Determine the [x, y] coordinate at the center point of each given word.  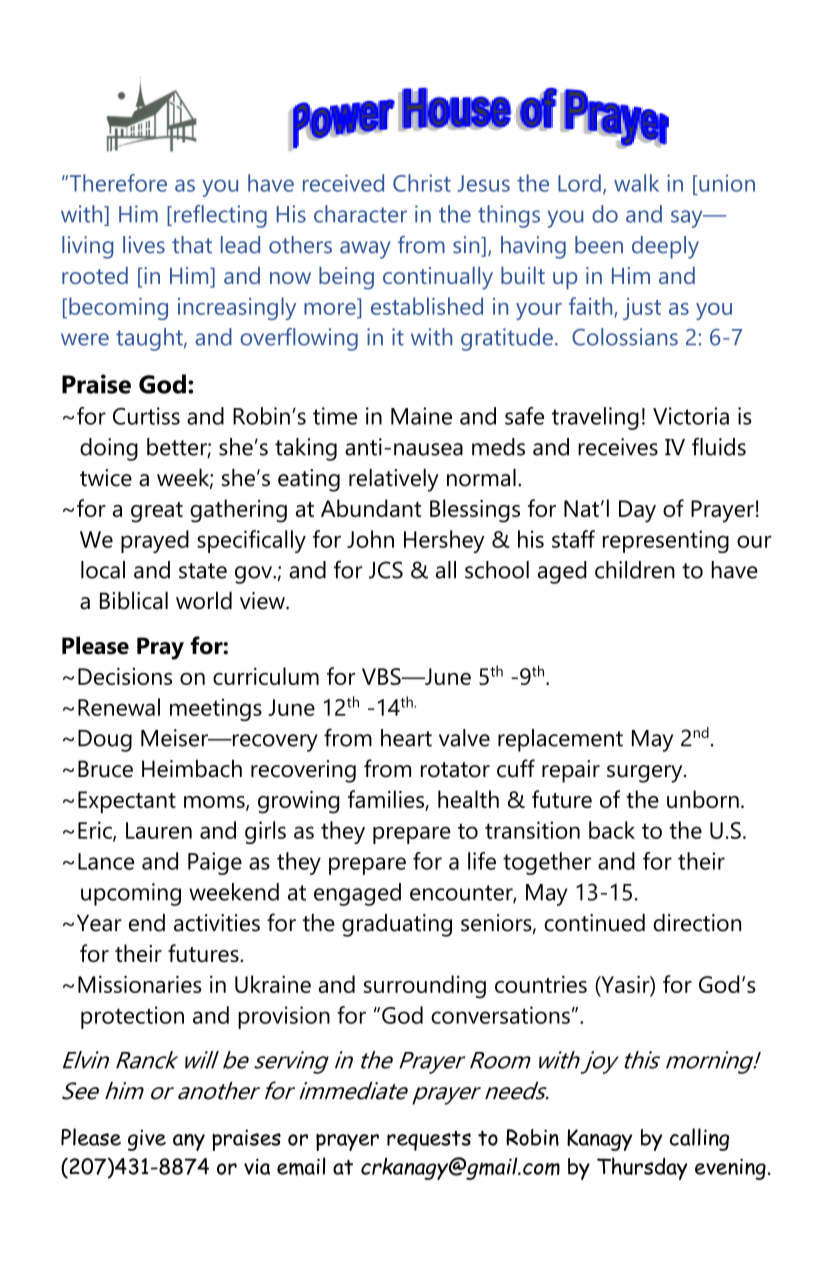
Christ [422, 183]
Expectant [127, 802]
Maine [421, 416]
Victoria [691, 416]
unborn [703, 799]
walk [636, 183]
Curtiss [146, 416]
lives [144, 245]
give [147, 1140]
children [635, 570]
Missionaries [140, 984]
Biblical [134, 600]
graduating [397, 925]
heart [406, 738]
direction [697, 923]
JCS [386, 570]
